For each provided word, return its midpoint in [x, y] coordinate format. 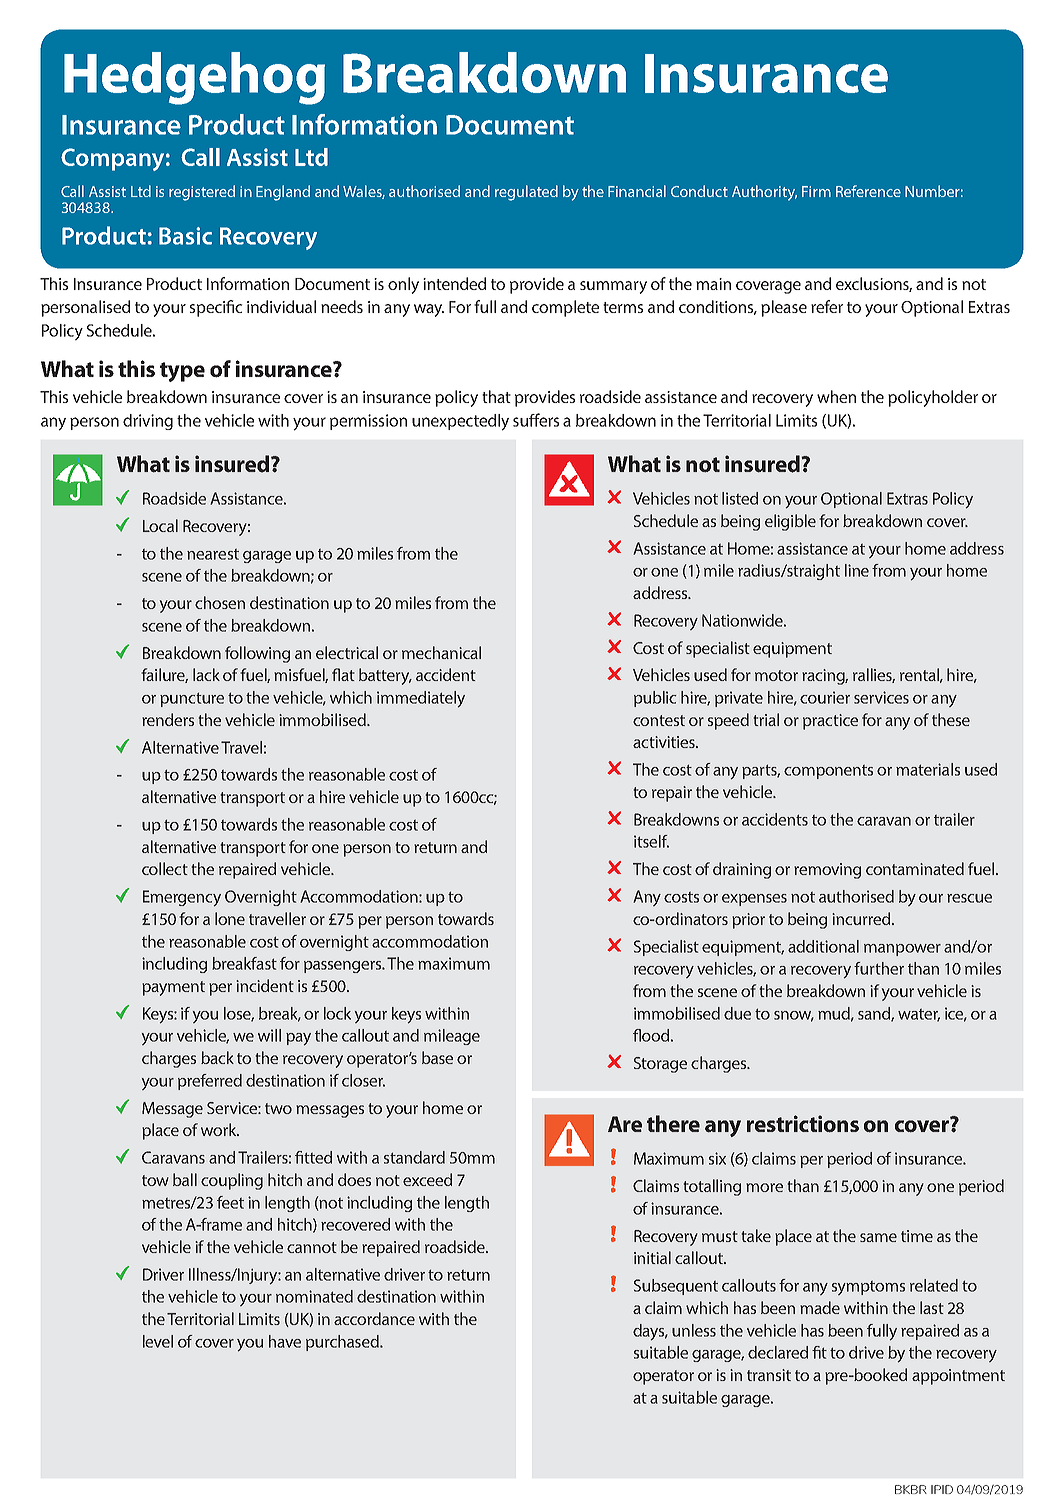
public [655, 699]
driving [148, 422]
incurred [861, 918]
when [836, 396]
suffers [536, 420]
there [673, 1123]
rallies [874, 675]
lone [230, 918]
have [285, 1341]
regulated [526, 193]
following [257, 654]
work [220, 1129]
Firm [816, 191]
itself [651, 841]
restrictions [803, 1124]
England [283, 193]
